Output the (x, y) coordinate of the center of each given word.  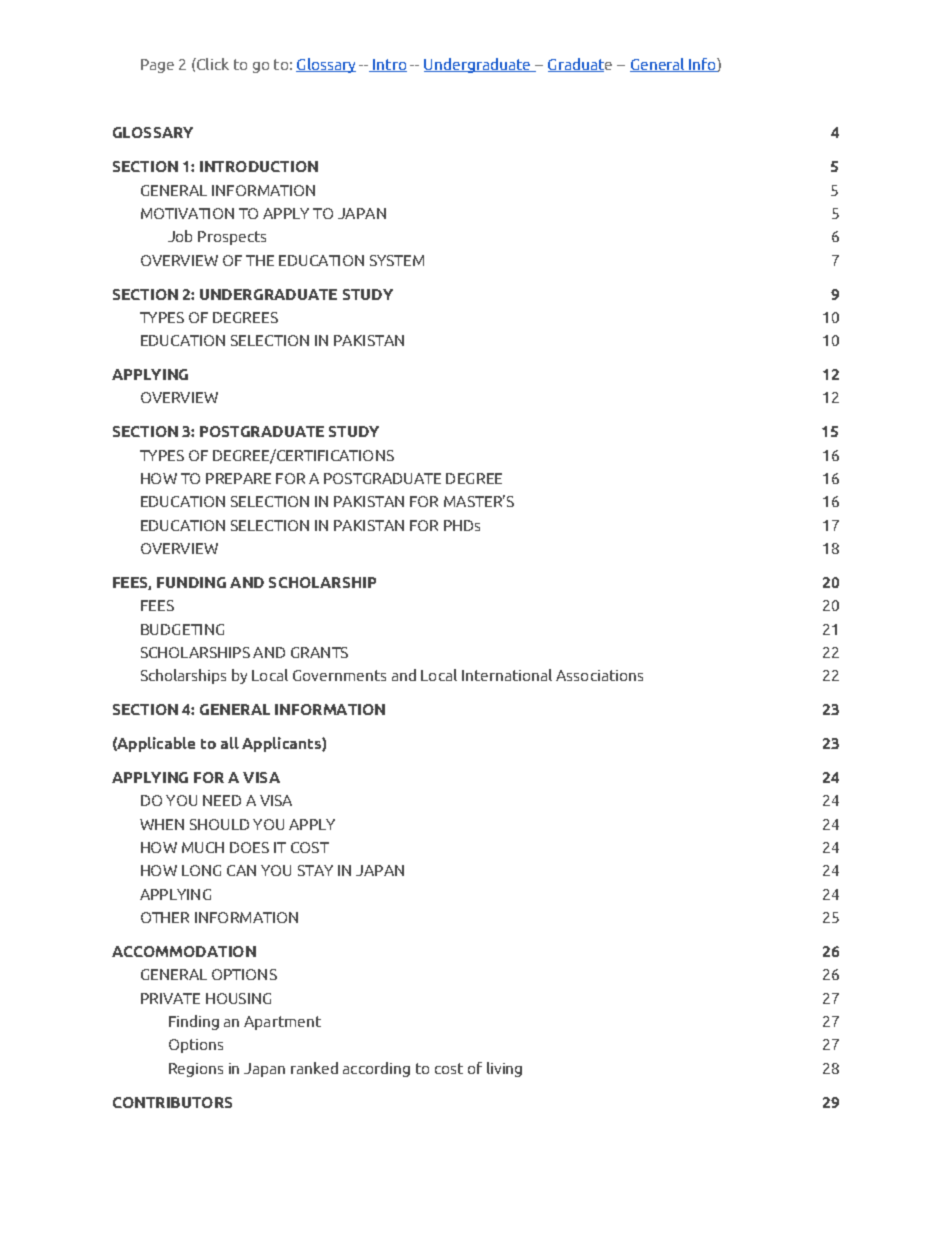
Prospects (232, 238)
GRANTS (319, 652)
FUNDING (191, 582)
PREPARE (238, 478)
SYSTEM (397, 260)
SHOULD (219, 824)
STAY (315, 870)
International (507, 675)
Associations (599, 675)
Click (212, 64)
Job (180, 236)
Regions (196, 1070)
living (504, 1069)
